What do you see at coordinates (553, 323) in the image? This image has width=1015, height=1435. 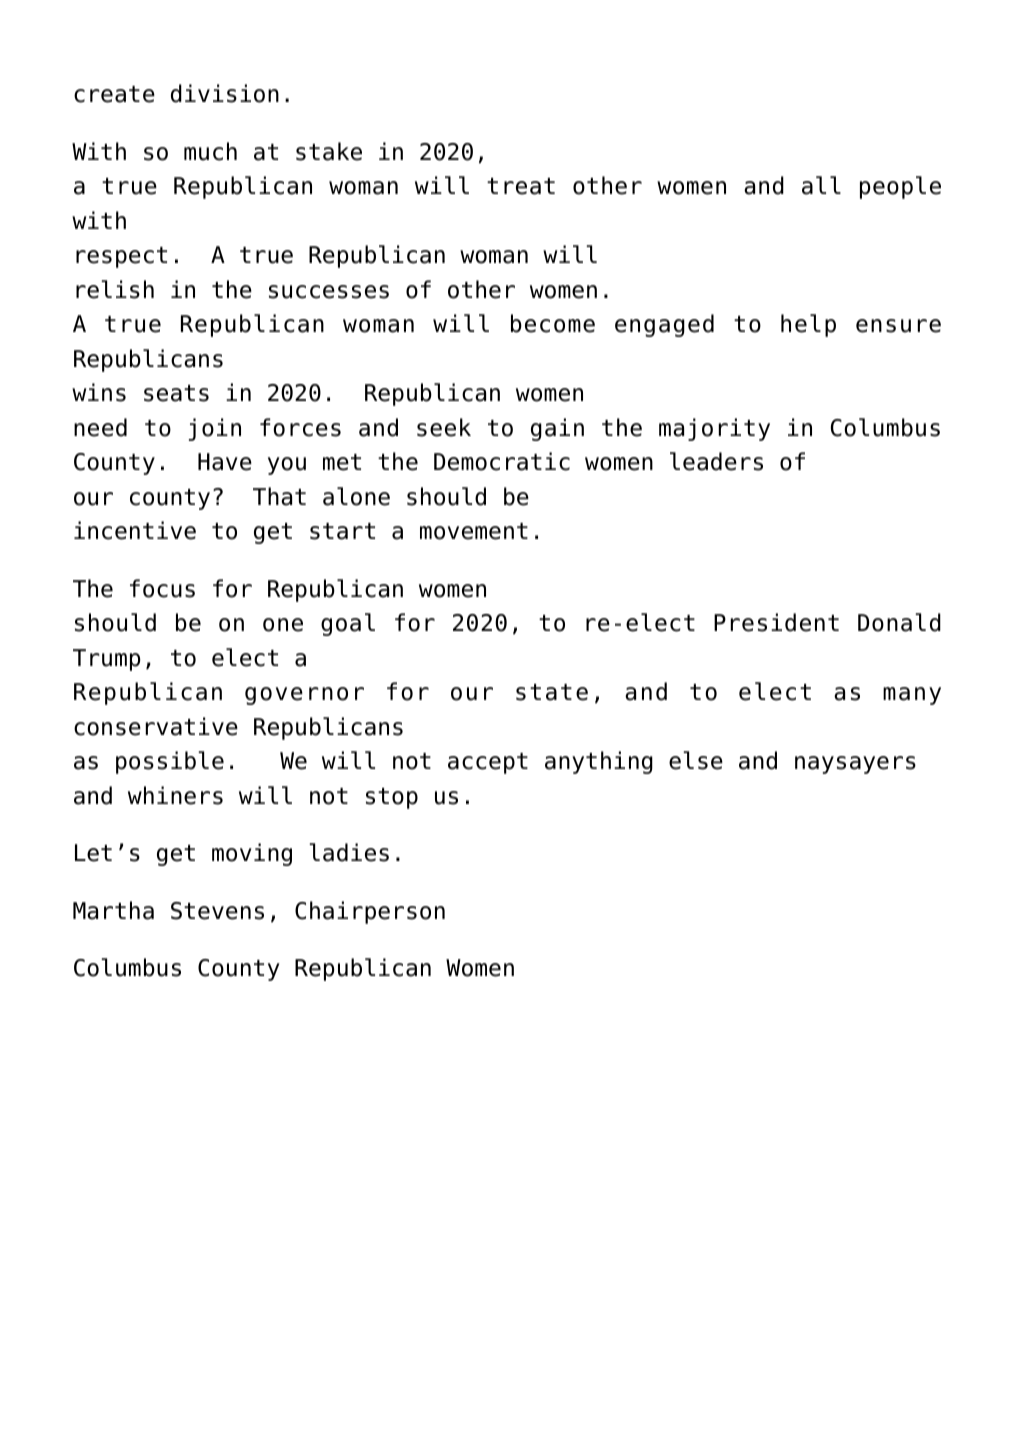 I see `become` at bounding box center [553, 323].
